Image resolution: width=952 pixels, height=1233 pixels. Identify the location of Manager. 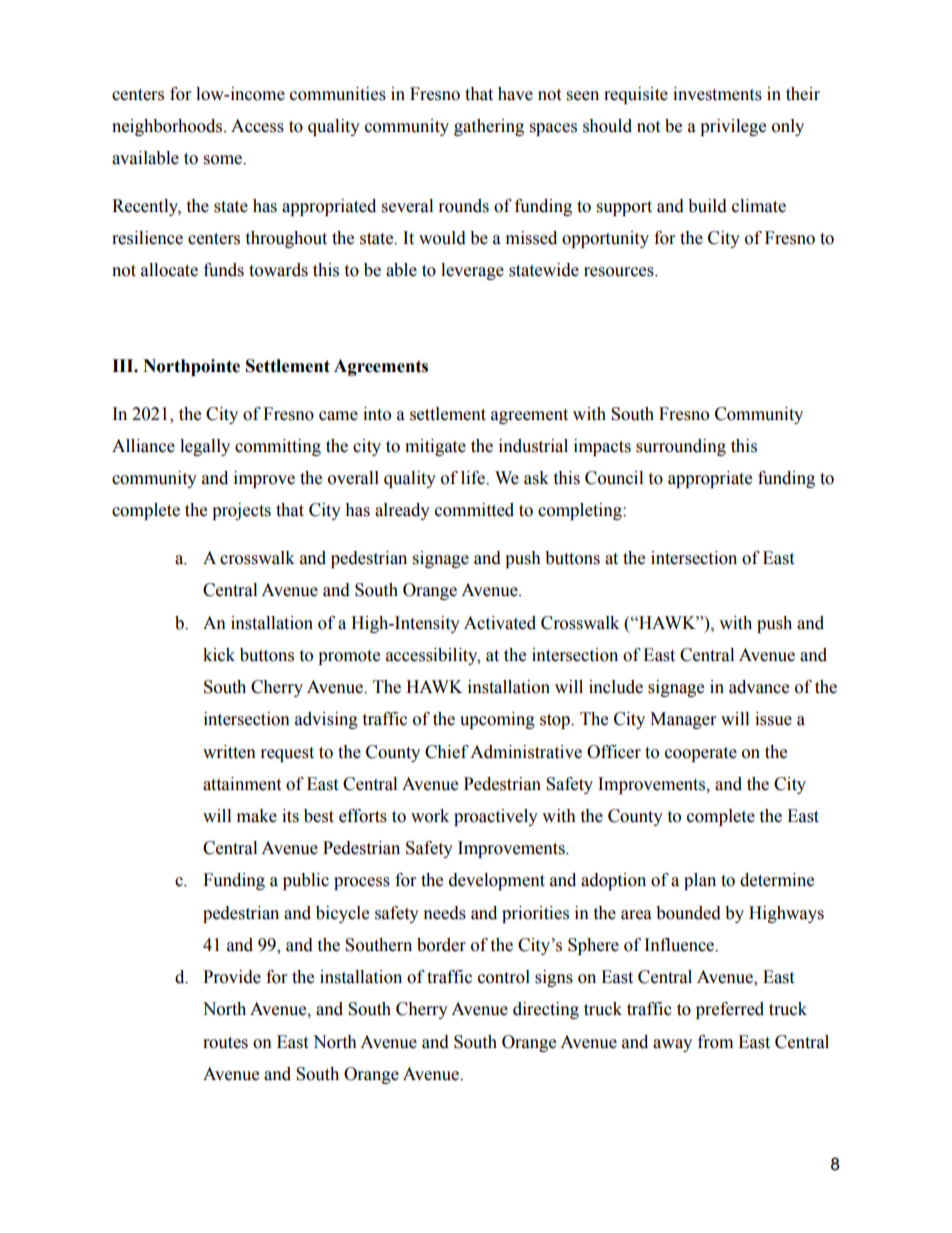
(683, 720).
